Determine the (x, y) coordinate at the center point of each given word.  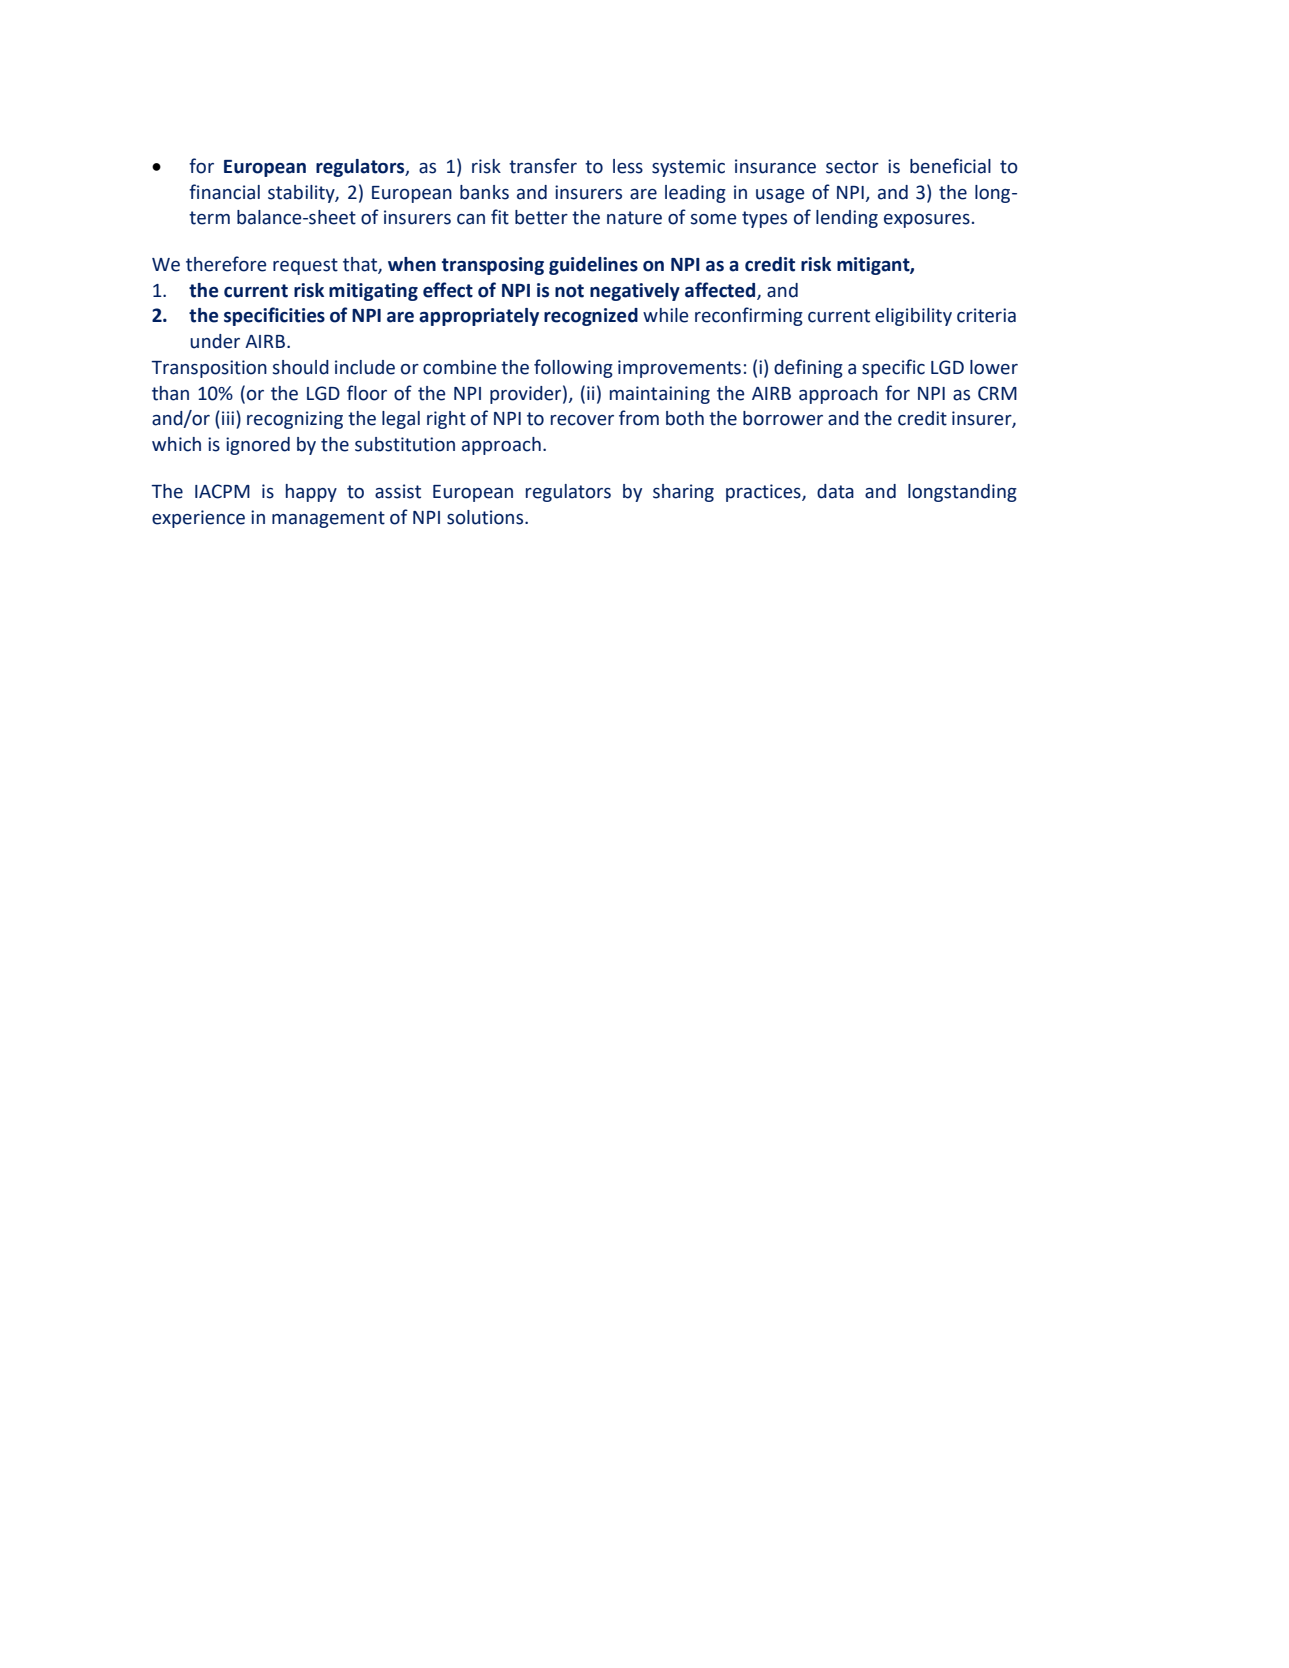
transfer (543, 166)
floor (367, 393)
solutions (486, 517)
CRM (997, 393)
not (569, 291)
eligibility (913, 317)
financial (224, 192)
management (328, 519)
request (305, 266)
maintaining (660, 395)
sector (852, 167)
